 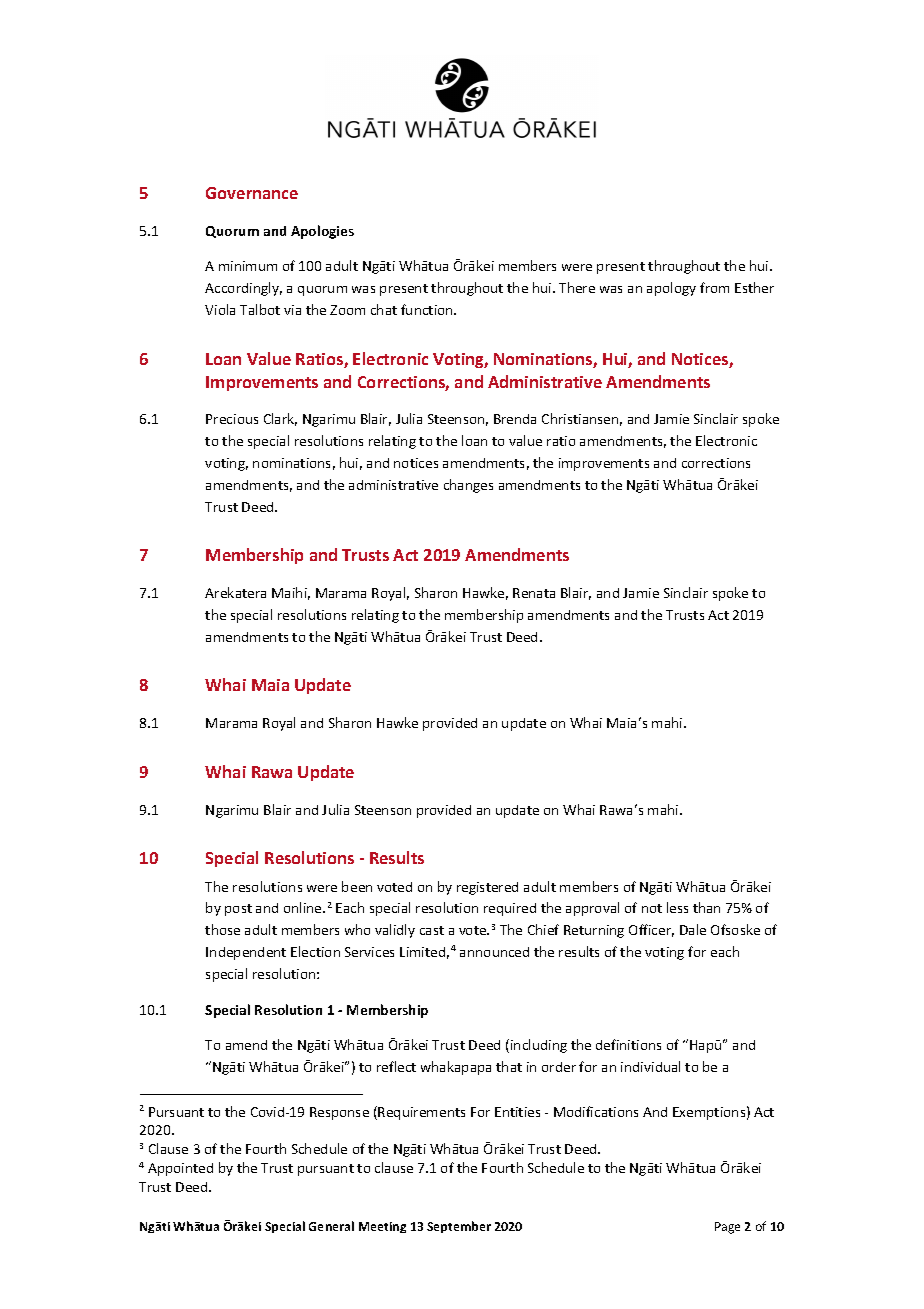 I want to click on Renata, so click(x=534, y=593).
